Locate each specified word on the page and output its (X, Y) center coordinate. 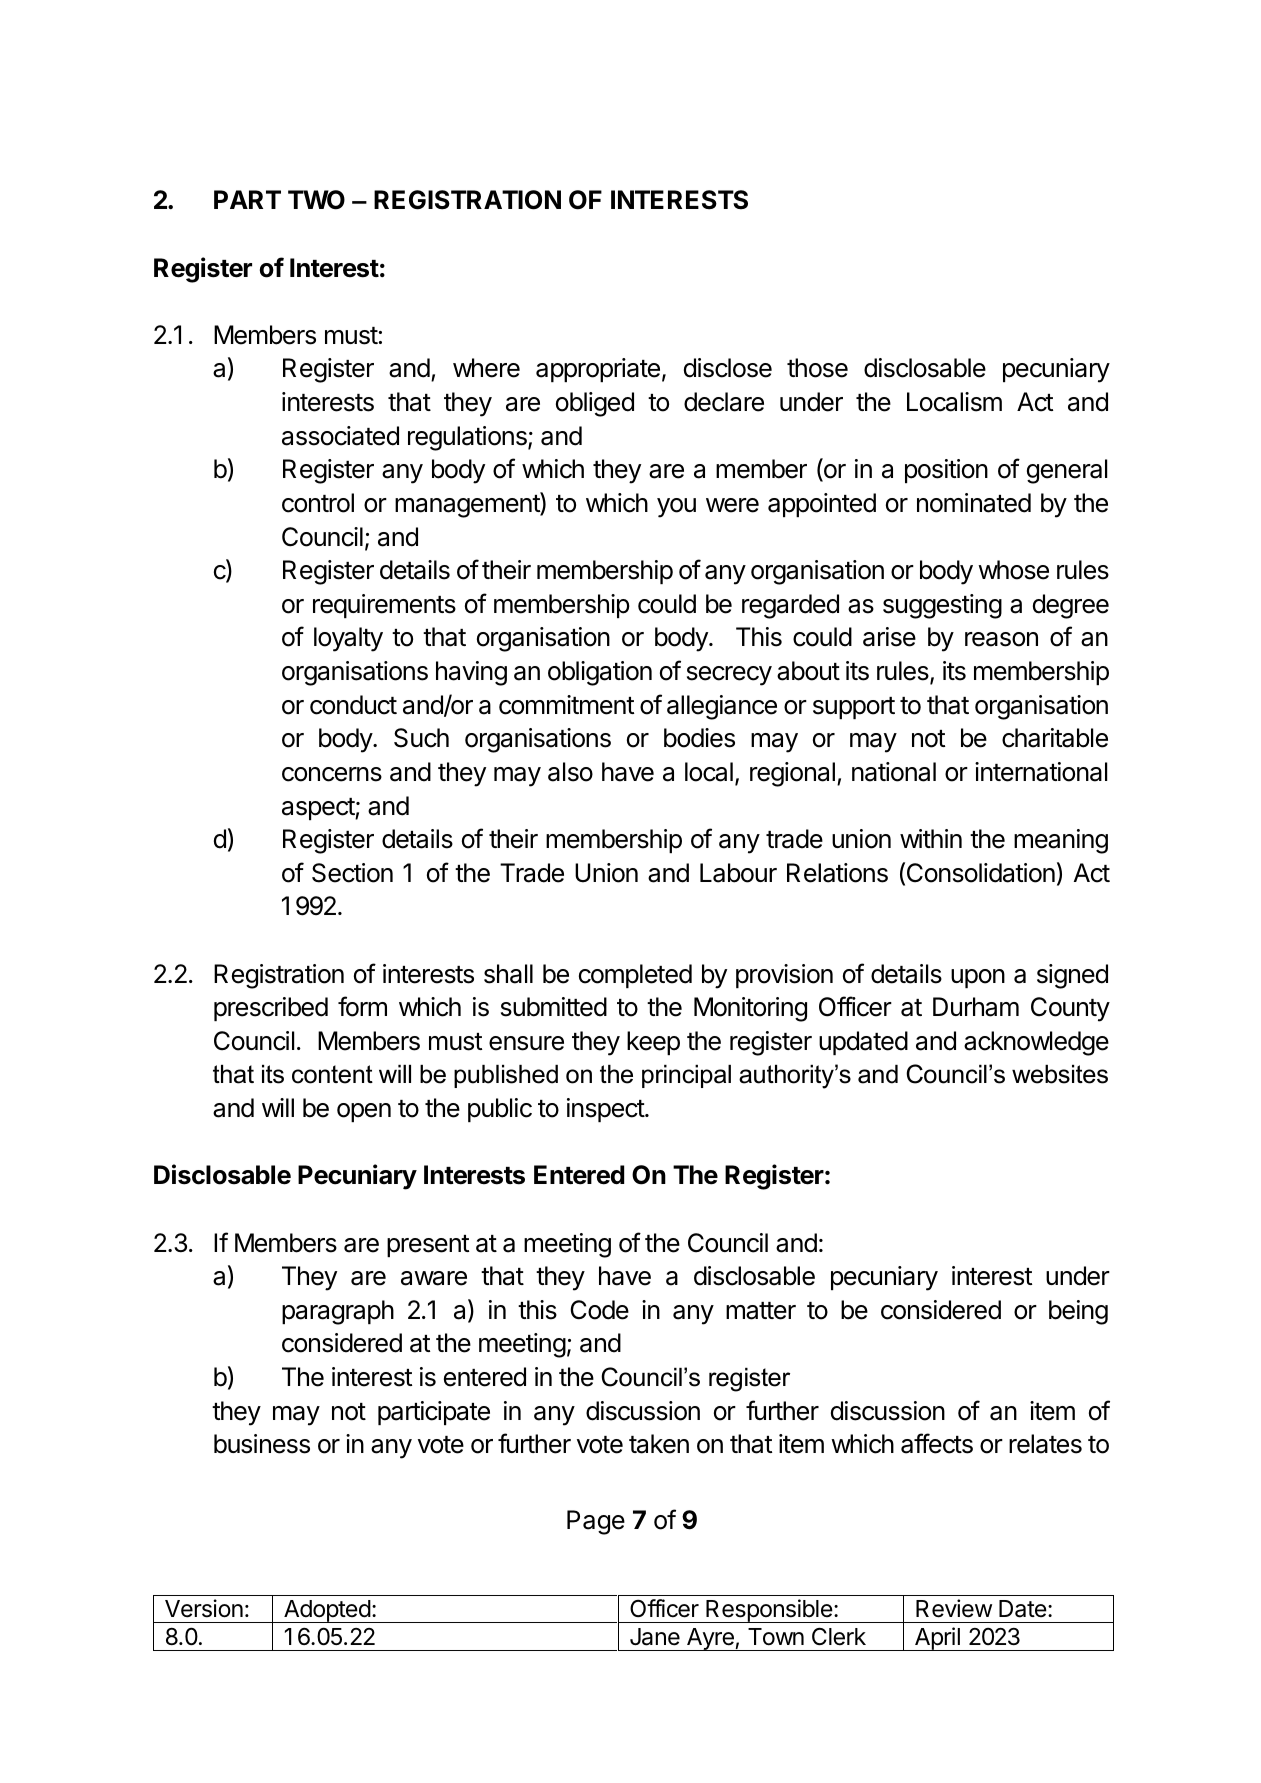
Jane (655, 1637)
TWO (316, 200)
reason (1001, 639)
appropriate (598, 370)
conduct (353, 705)
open (364, 1112)
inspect (606, 1110)
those (817, 368)
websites (1060, 1074)
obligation (600, 673)
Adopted (327, 1611)
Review (954, 1608)
